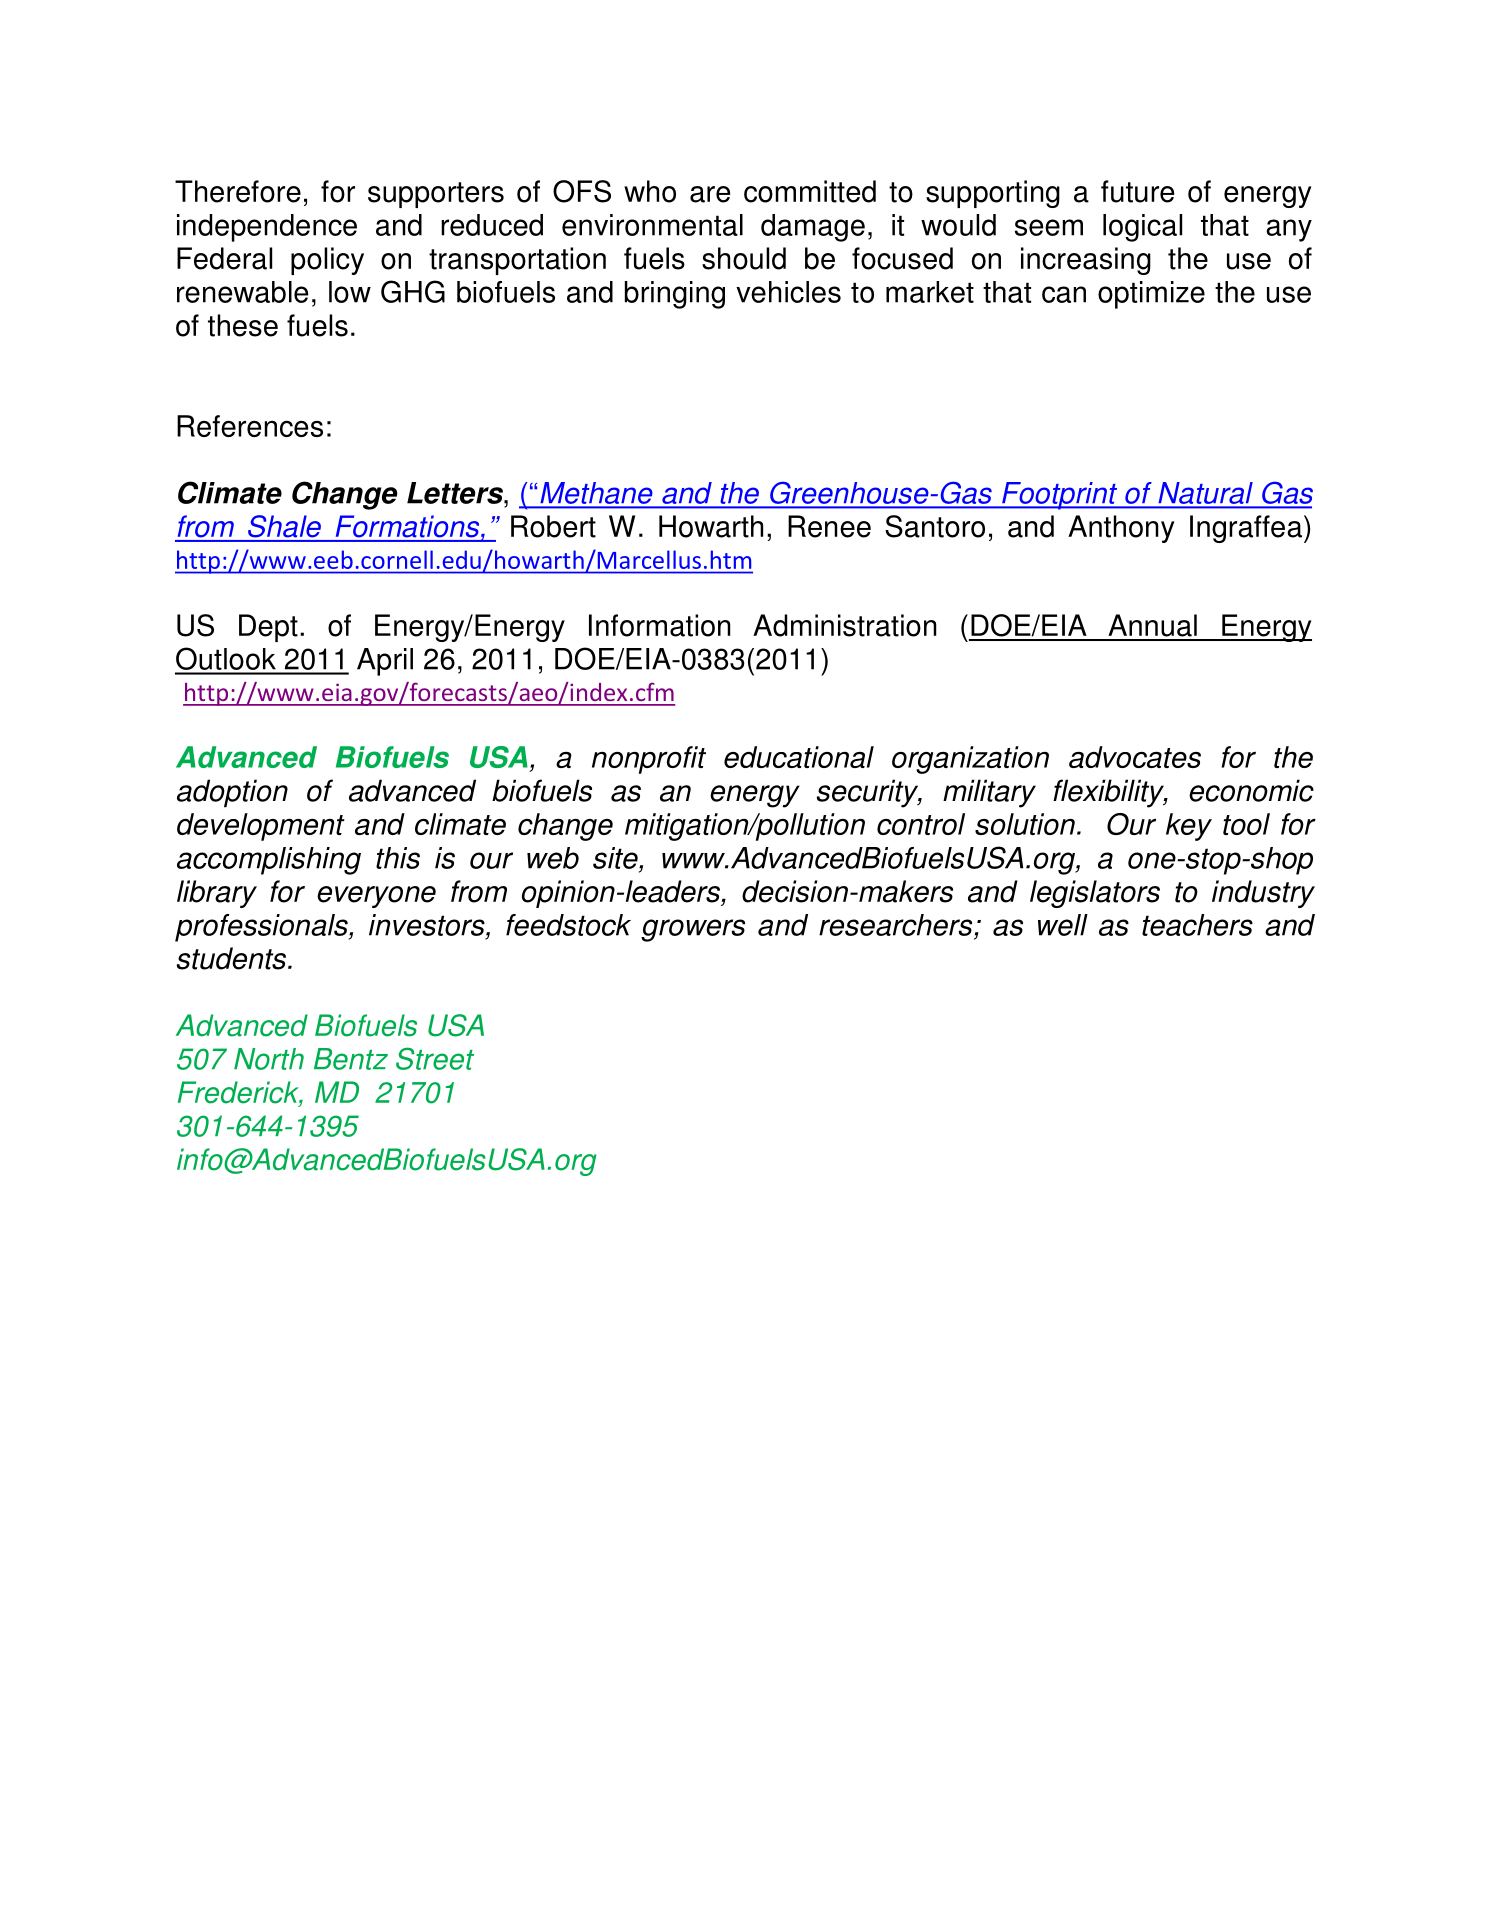 This page has height=1924, width=1487. I want to click on damage, so click(813, 228).
